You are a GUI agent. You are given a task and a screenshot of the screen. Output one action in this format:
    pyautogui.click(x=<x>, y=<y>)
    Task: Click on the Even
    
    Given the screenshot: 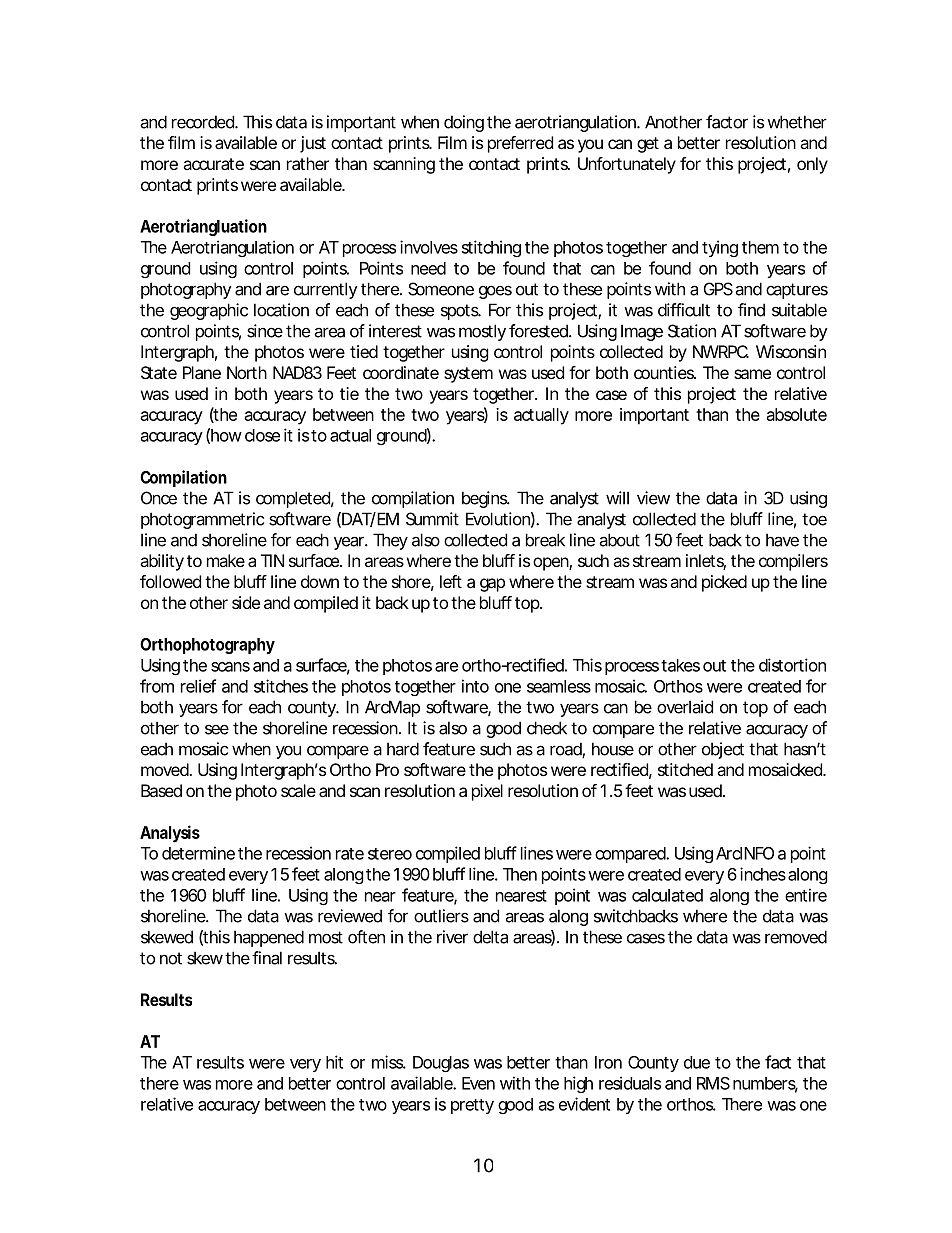 What is the action you would take?
    pyautogui.click(x=478, y=1083)
